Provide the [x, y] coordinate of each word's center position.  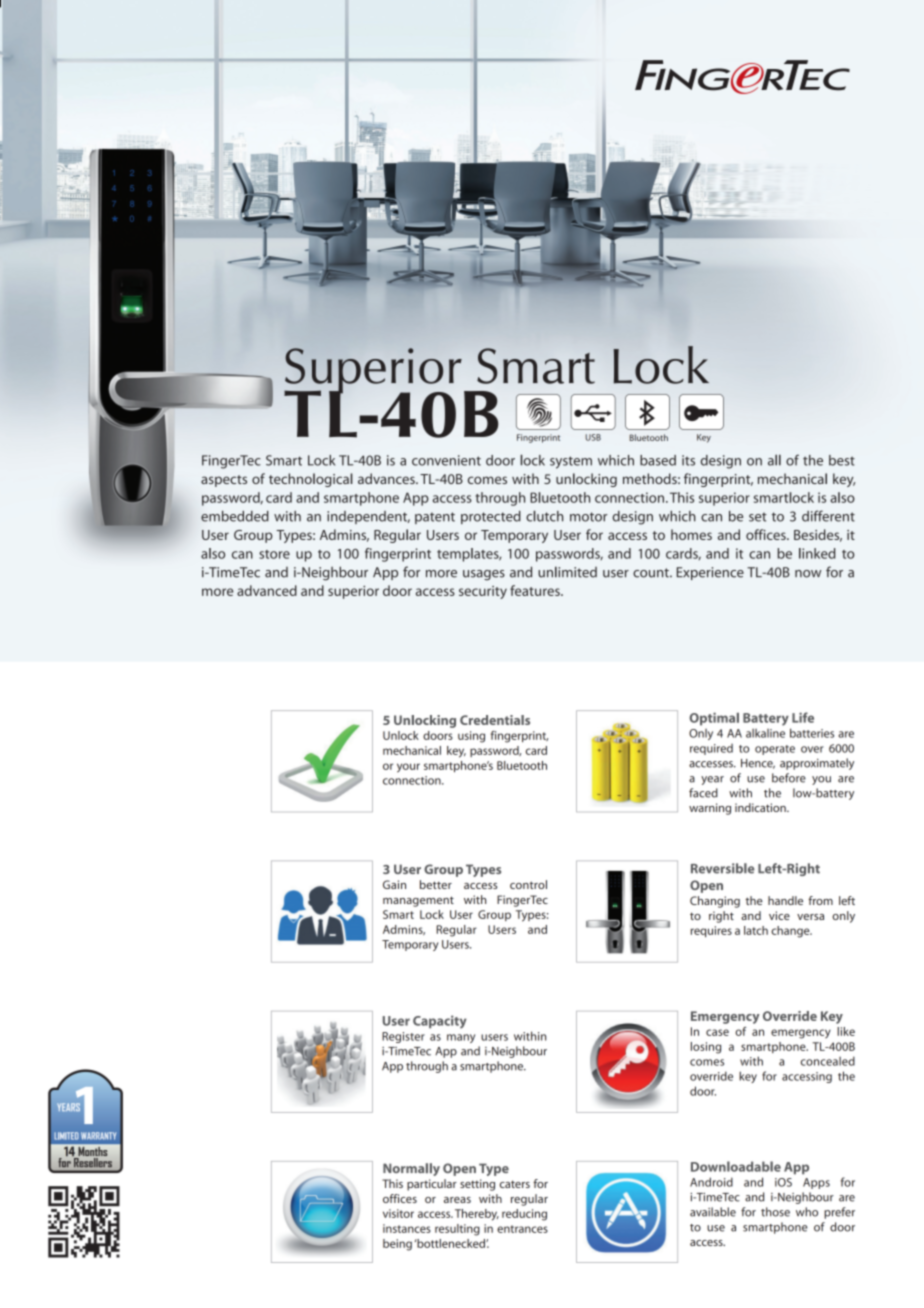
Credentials [495, 720]
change [791, 932]
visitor [398, 1213]
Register [403, 1037]
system [571, 462]
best [842, 460]
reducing [524, 1215]
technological [311, 480]
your [408, 768]
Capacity [440, 1022]
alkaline [765, 733]
